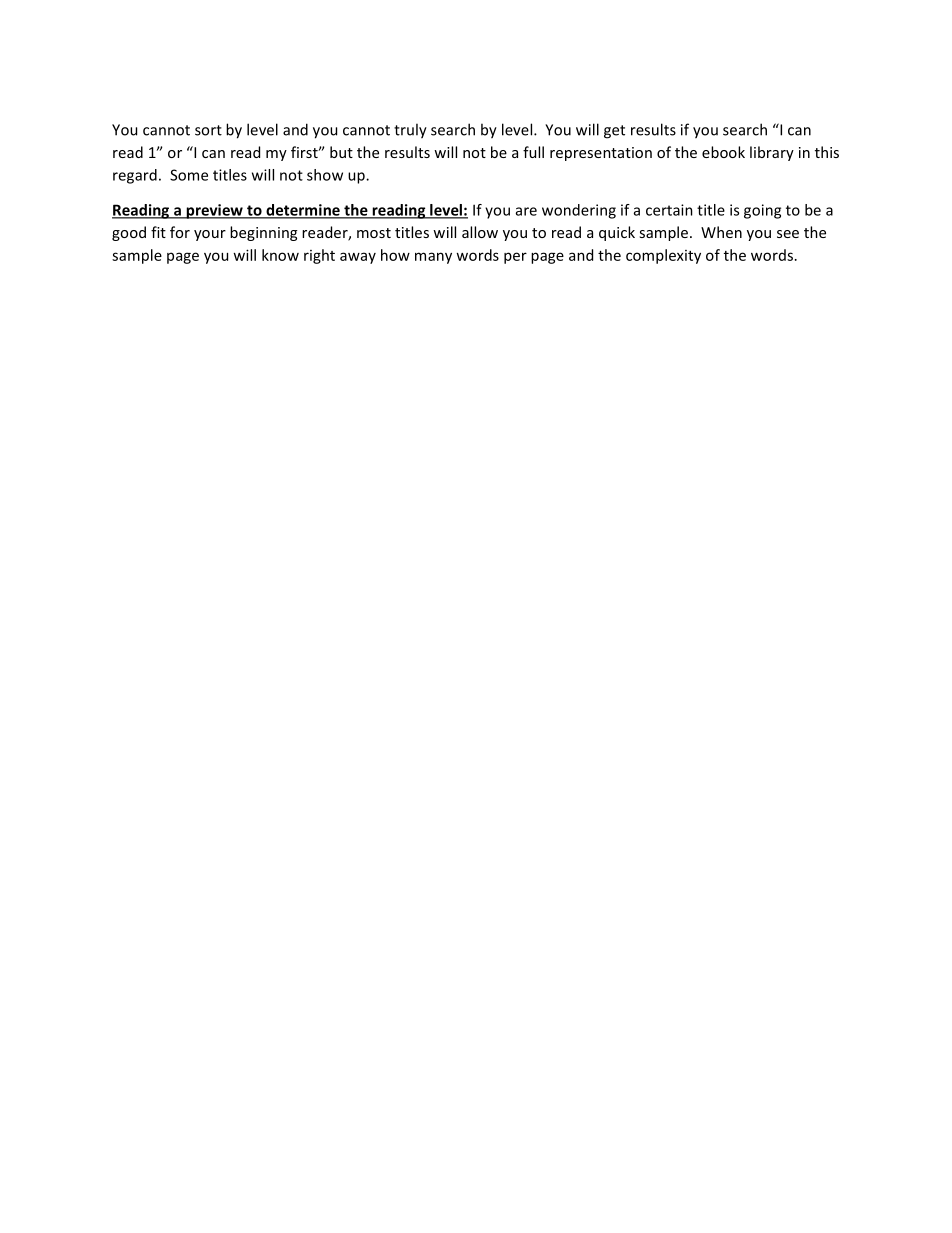 Image resolution: width=952 pixels, height=1233 pixels. What do you see at coordinates (669, 210) in the document?
I see `certain` at bounding box center [669, 210].
